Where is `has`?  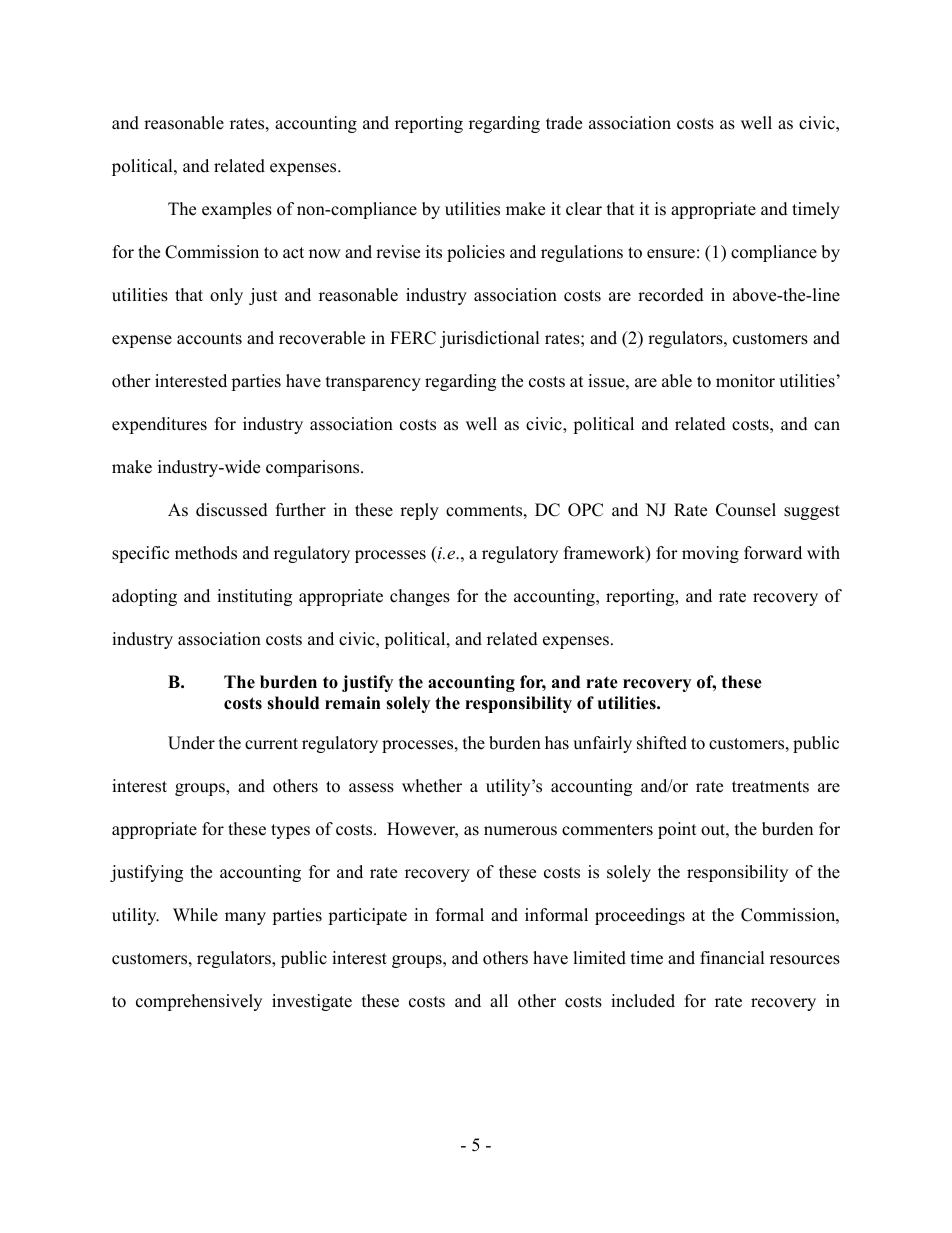 has is located at coordinates (557, 743).
